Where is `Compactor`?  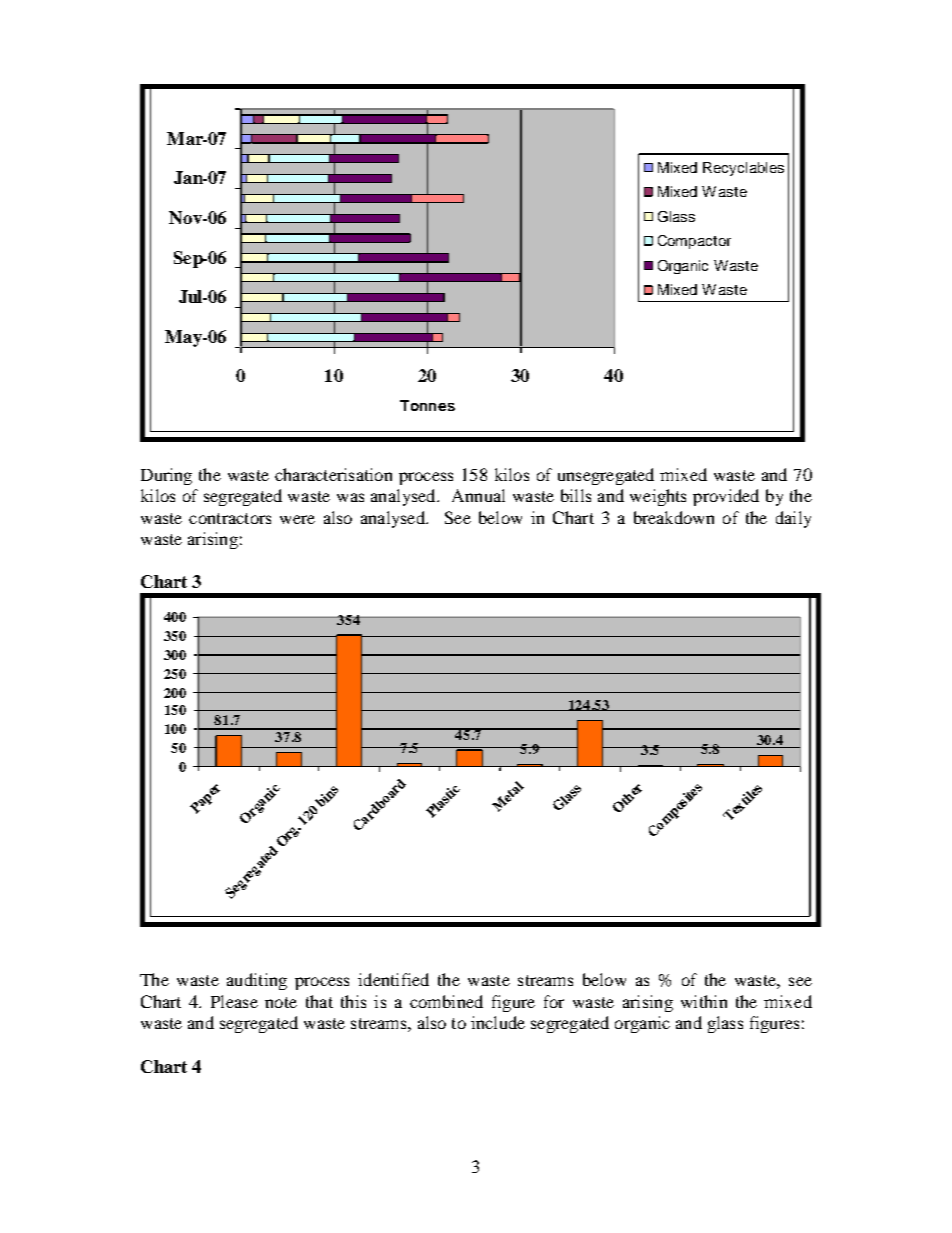 Compactor is located at coordinates (694, 242).
